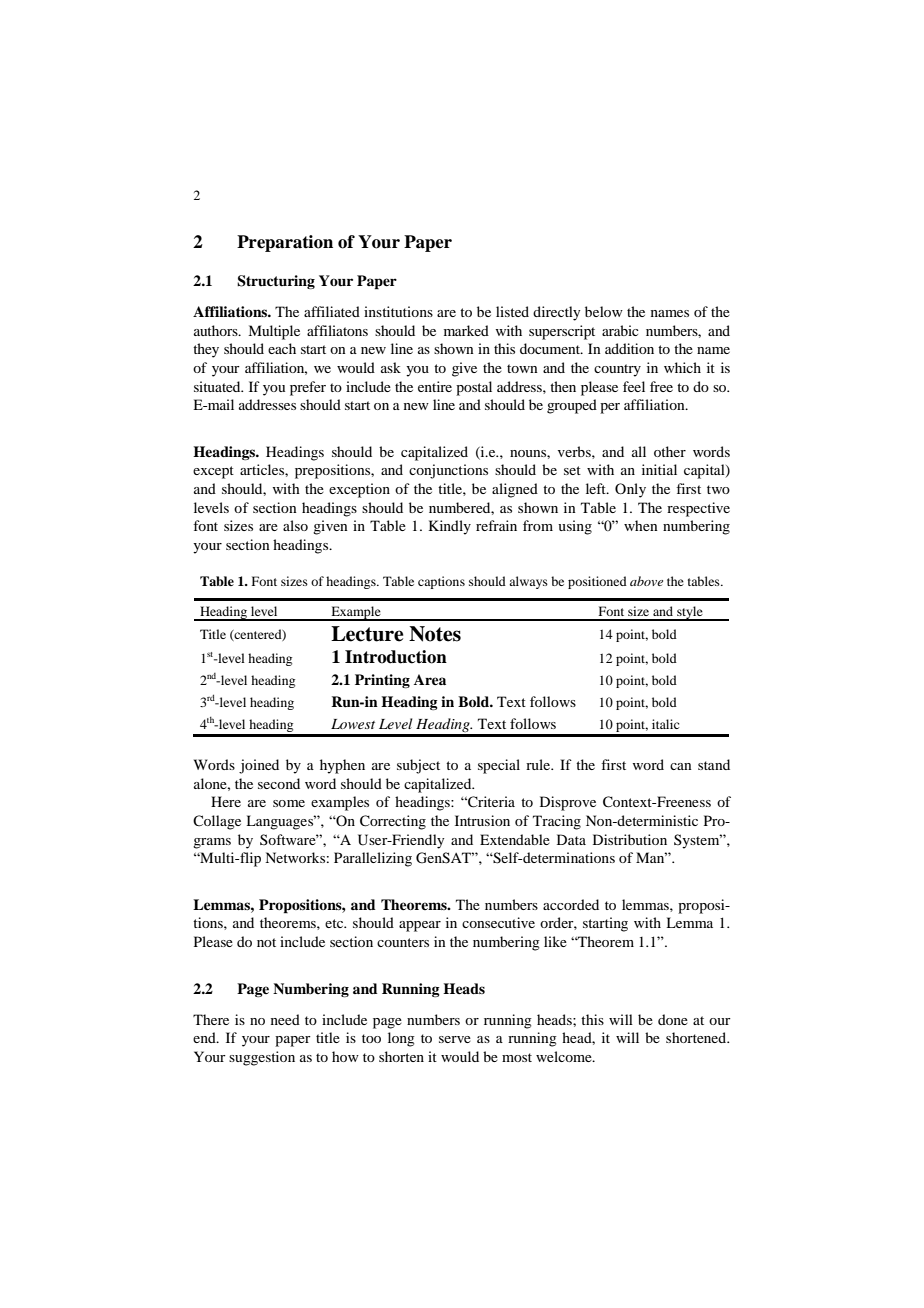  Describe the element at coordinates (285, 1019) in the screenshot. I see `need` at that location.
